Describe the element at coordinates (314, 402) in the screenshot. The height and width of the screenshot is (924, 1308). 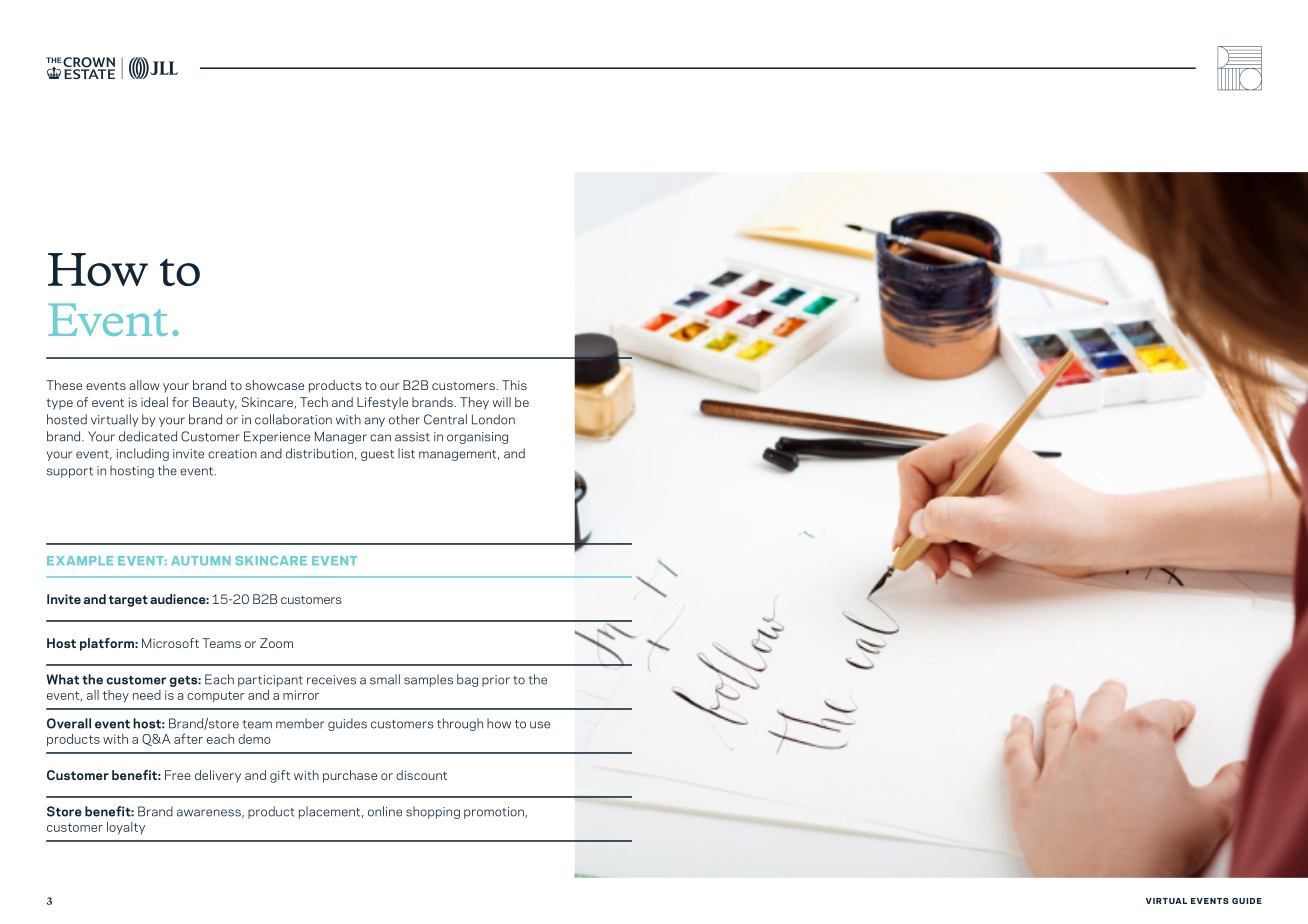
I see `Tech` at that location.
